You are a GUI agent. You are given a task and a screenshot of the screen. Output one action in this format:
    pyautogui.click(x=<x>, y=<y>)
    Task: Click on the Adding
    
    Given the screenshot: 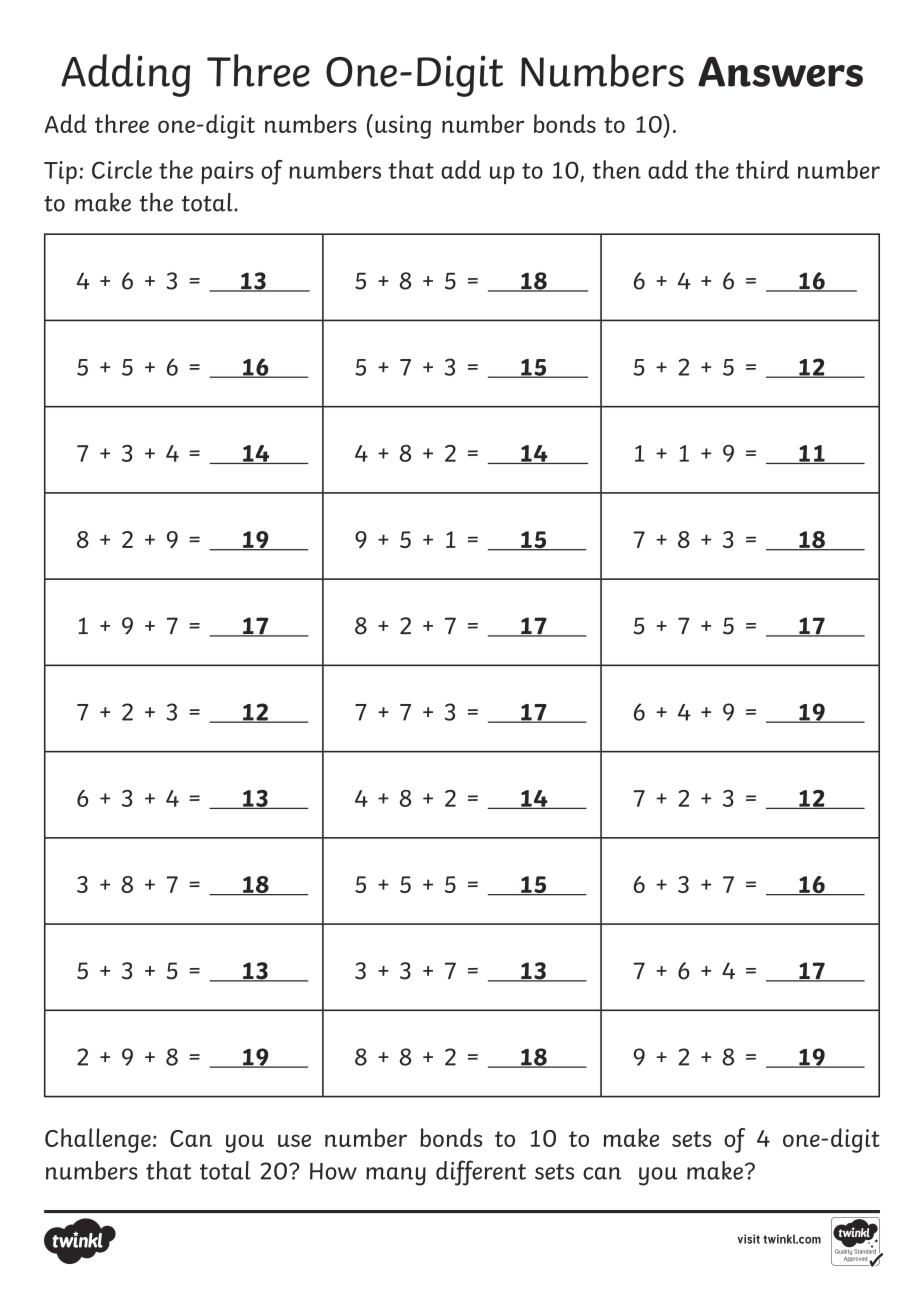 What is the action you would take?
    pyautogui.click(x=125, y=75)
